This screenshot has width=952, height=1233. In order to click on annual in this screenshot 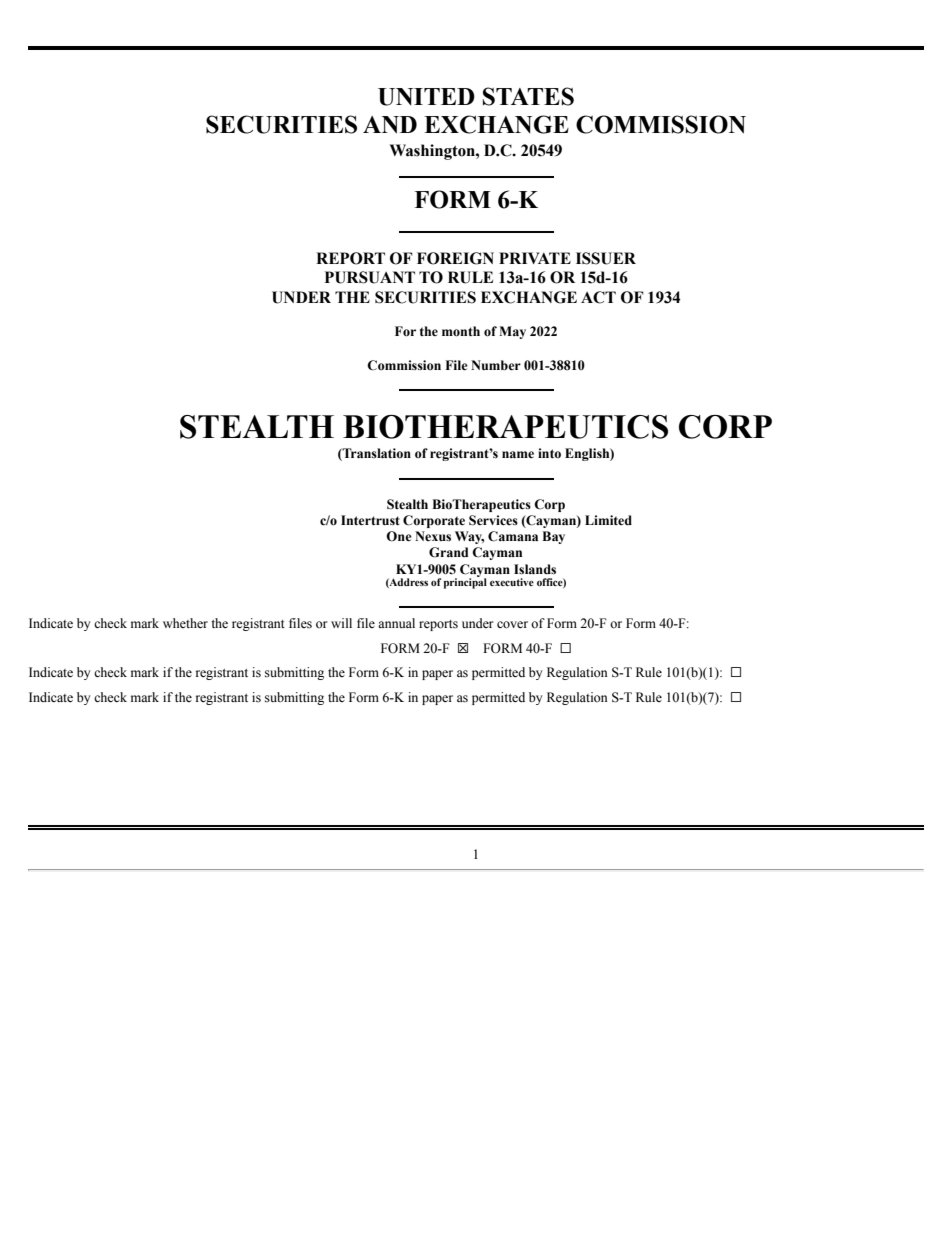, I will do `click(396, 623)`.
